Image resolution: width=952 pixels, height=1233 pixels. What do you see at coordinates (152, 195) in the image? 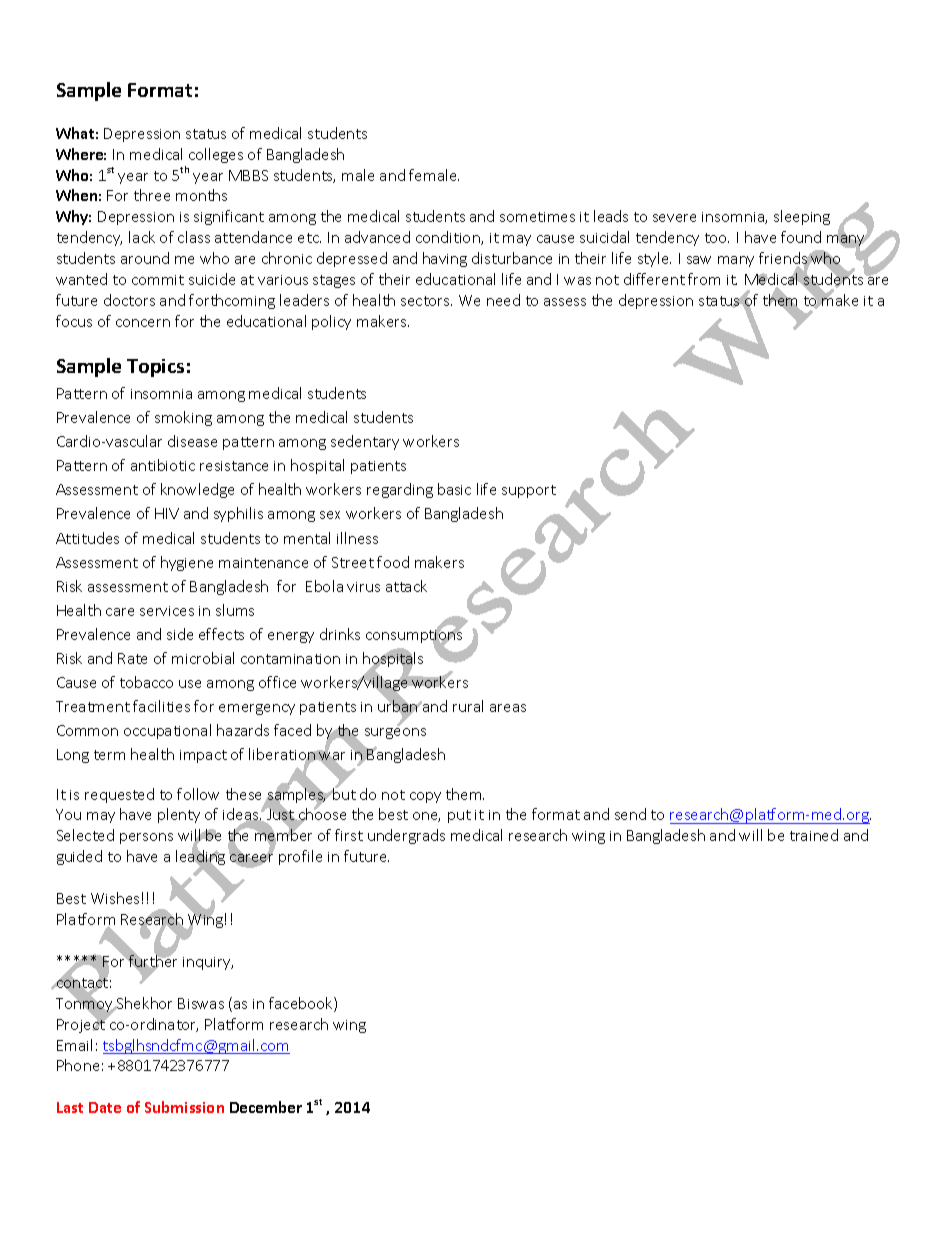
I see `three` at bounding box center [152, 195].
